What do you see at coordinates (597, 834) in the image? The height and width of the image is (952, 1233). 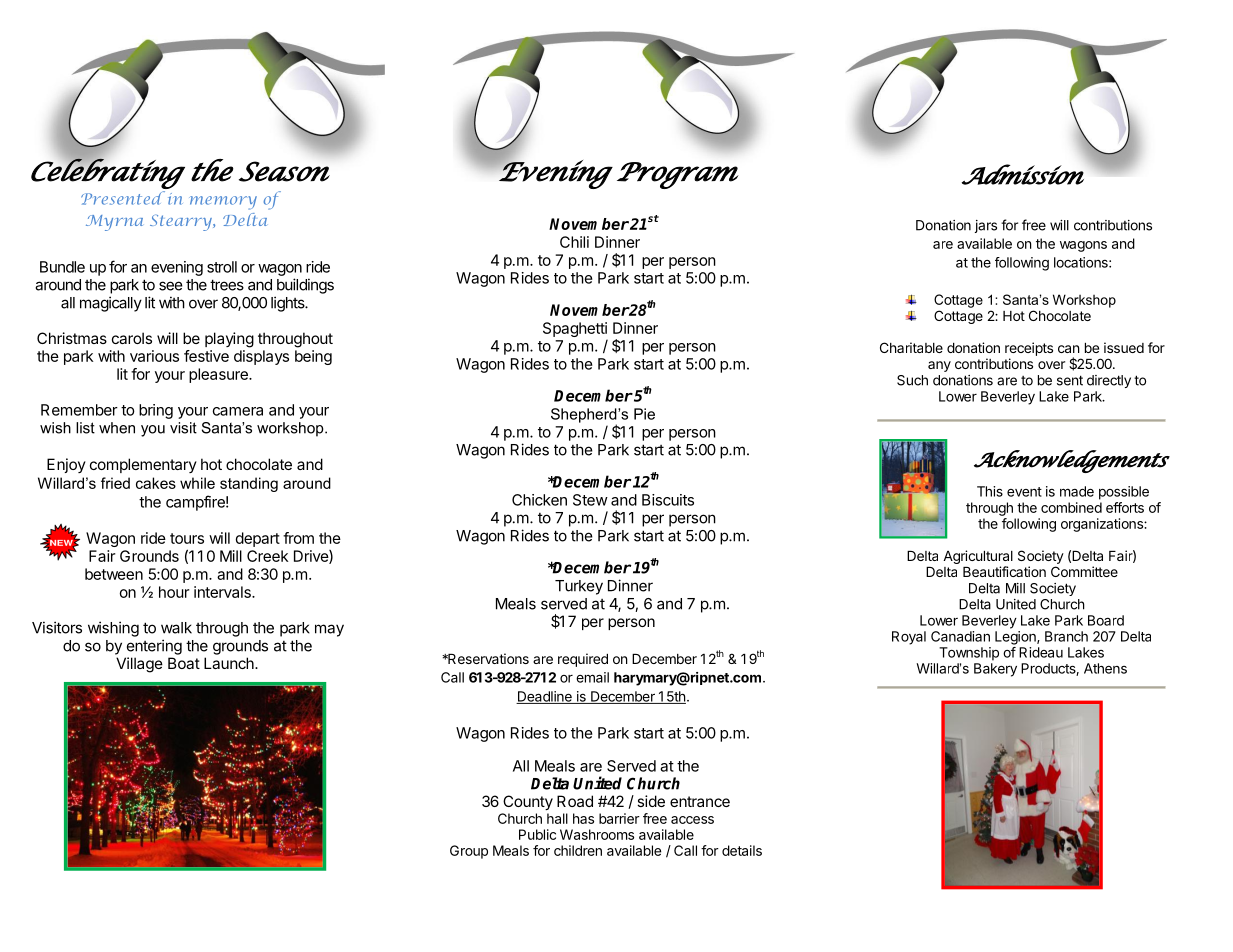 I see `Washrooms` at bounding box center [597, 834].
